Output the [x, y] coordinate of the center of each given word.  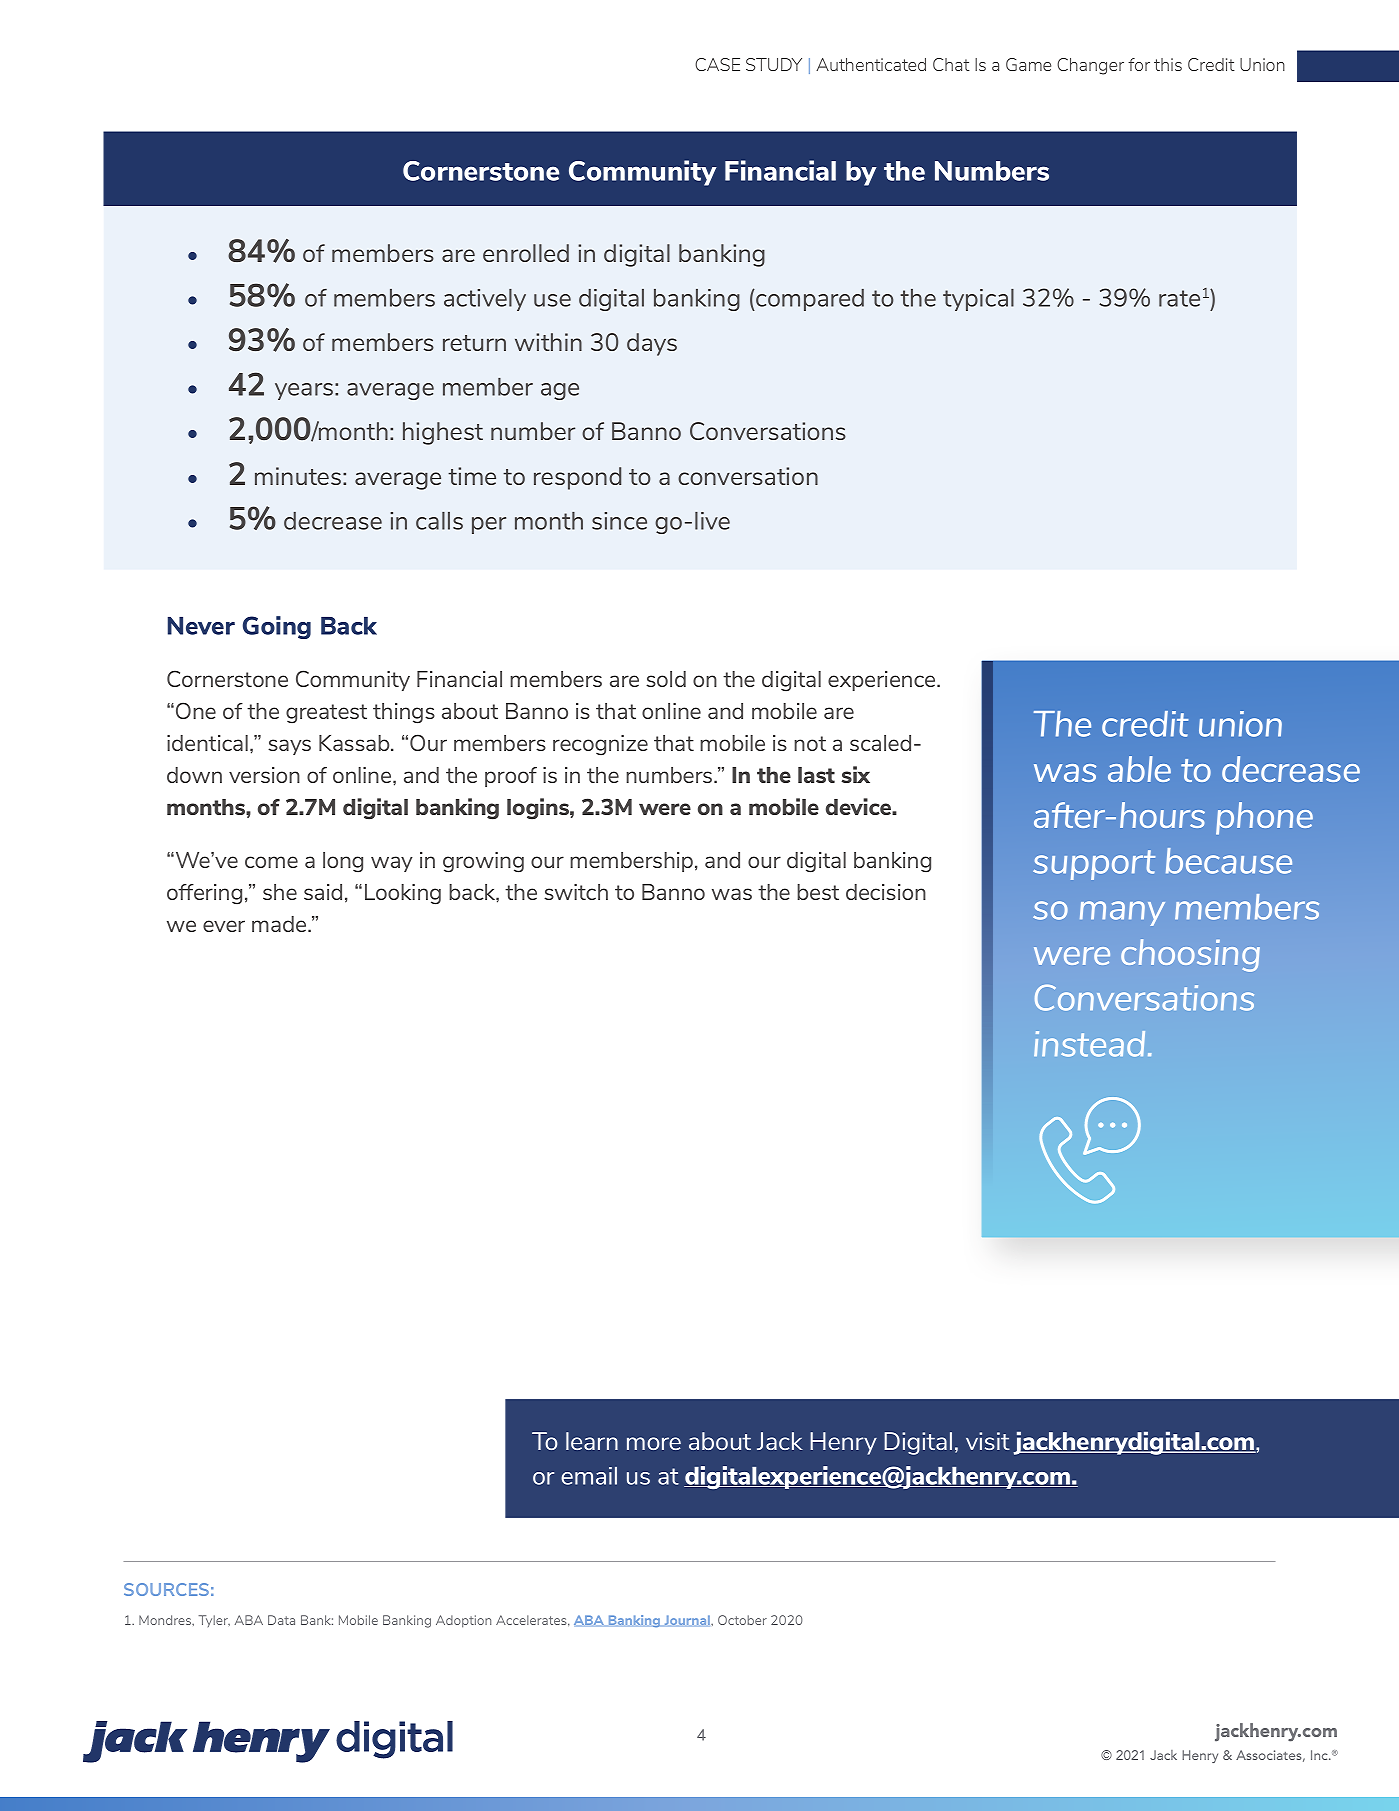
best [818, 892]
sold [666, 679]
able [1139, 769]
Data [281, 1620]
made [280, 924]
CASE [717, 64]
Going [277, 627]
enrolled [526, 253]
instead [1089, 1044]
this [1168, 64]
